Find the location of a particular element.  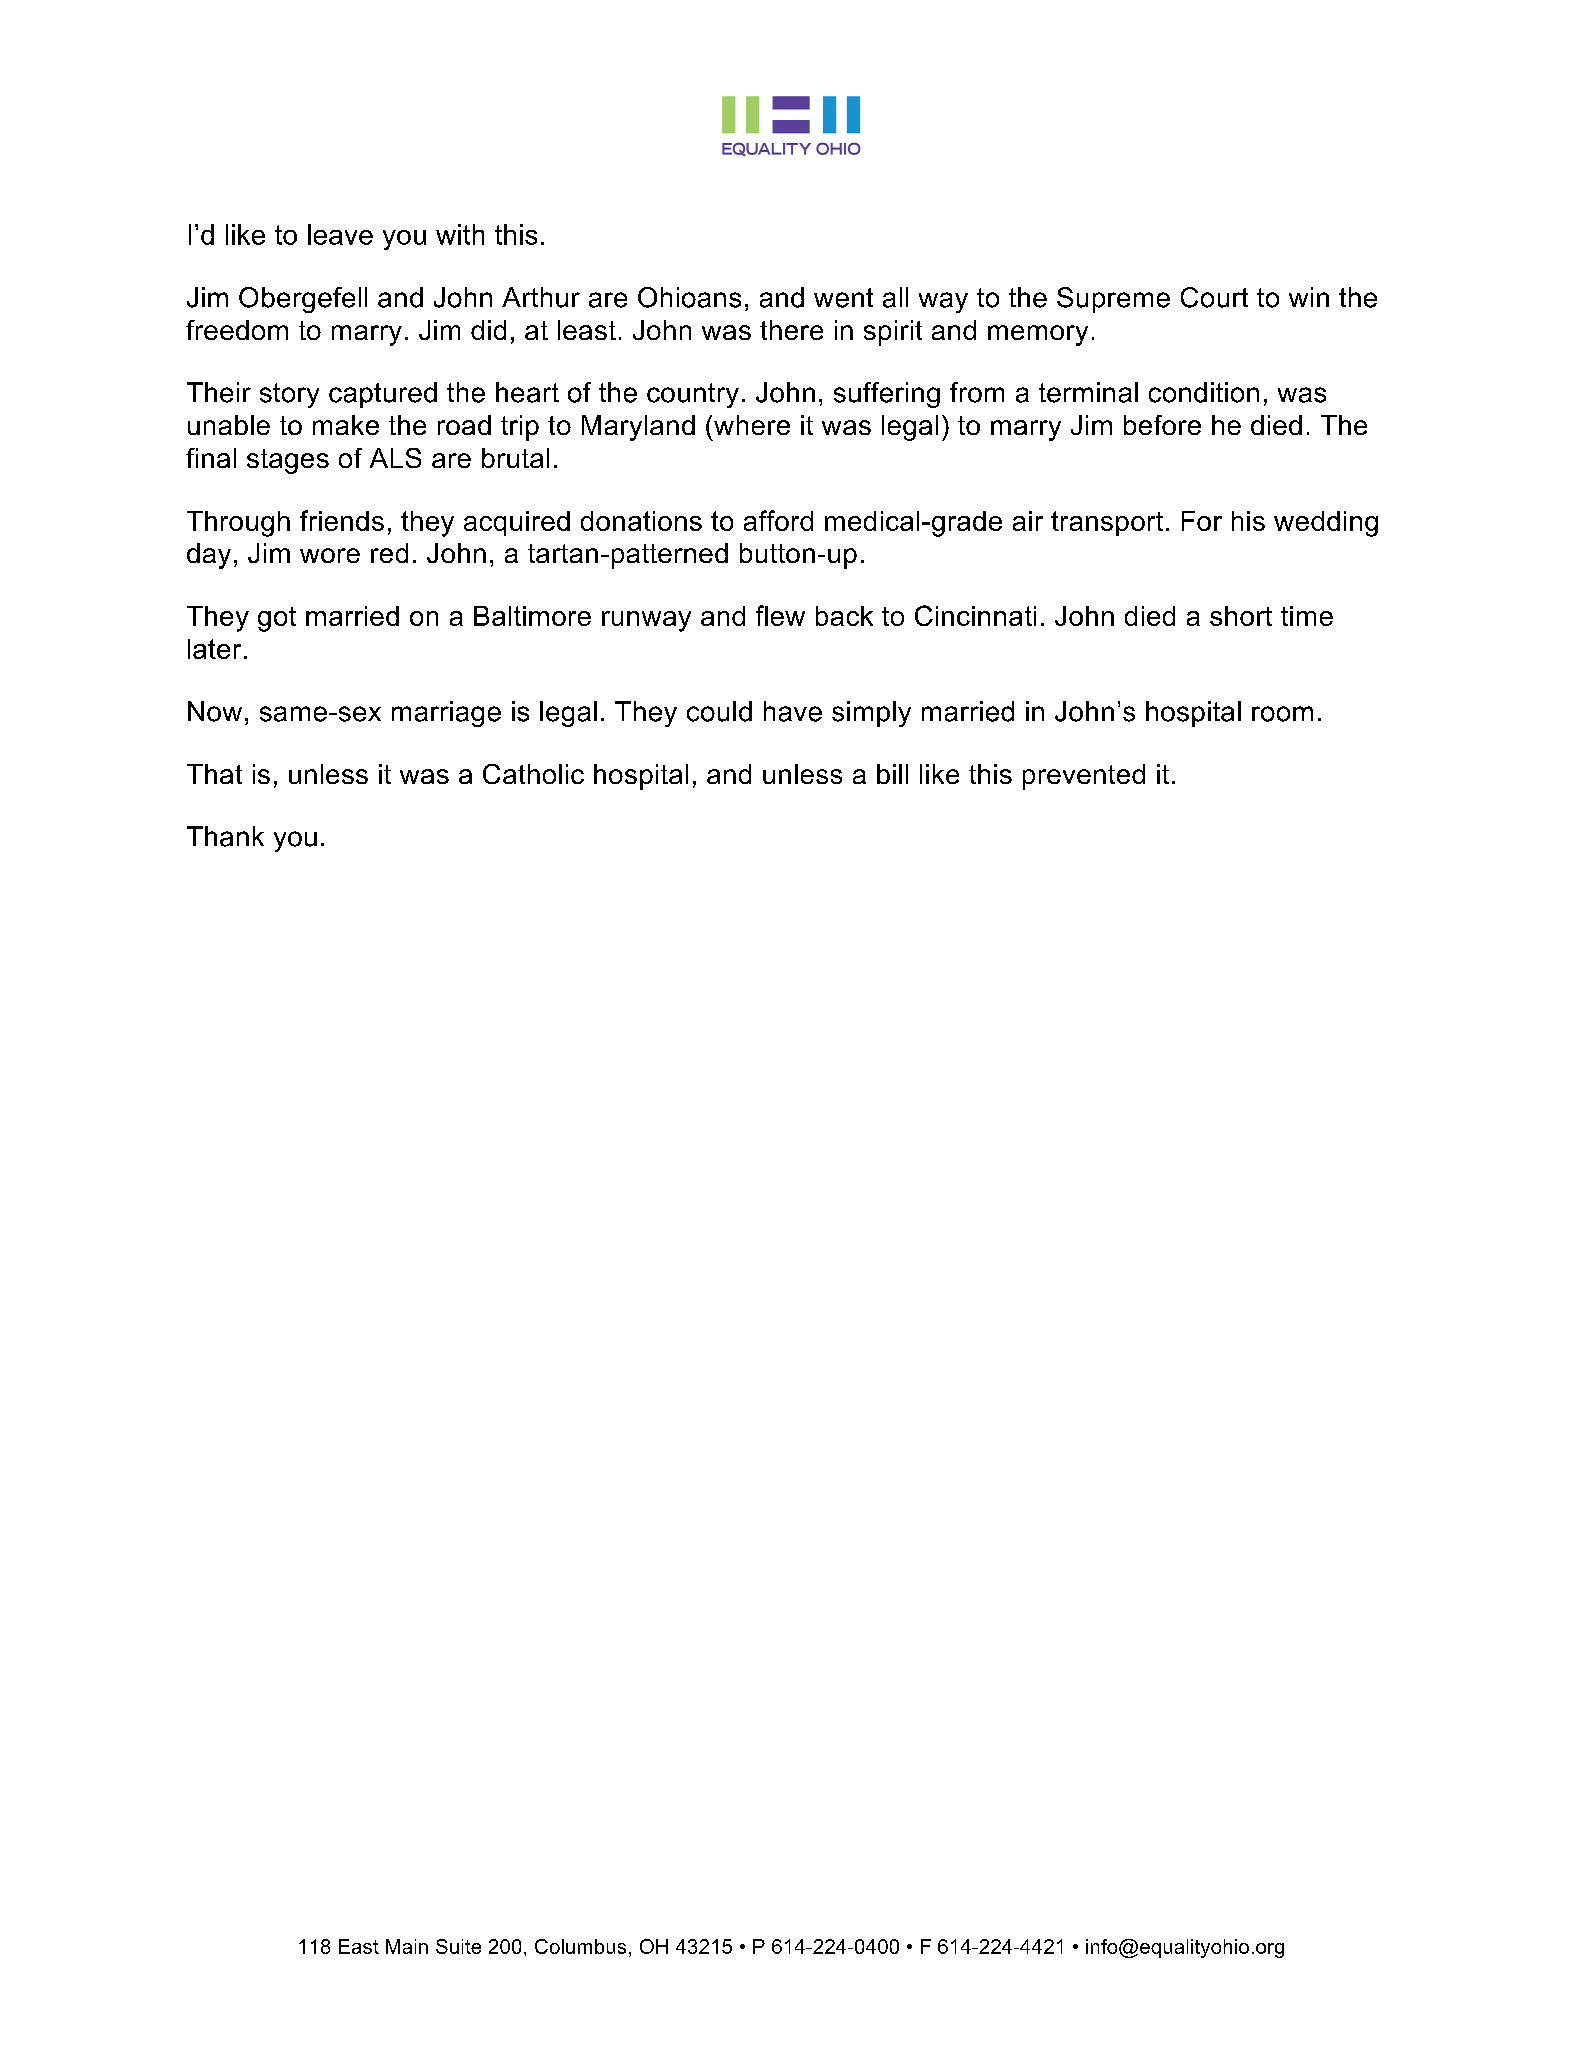

short is located at coordinates (1241, 616).
